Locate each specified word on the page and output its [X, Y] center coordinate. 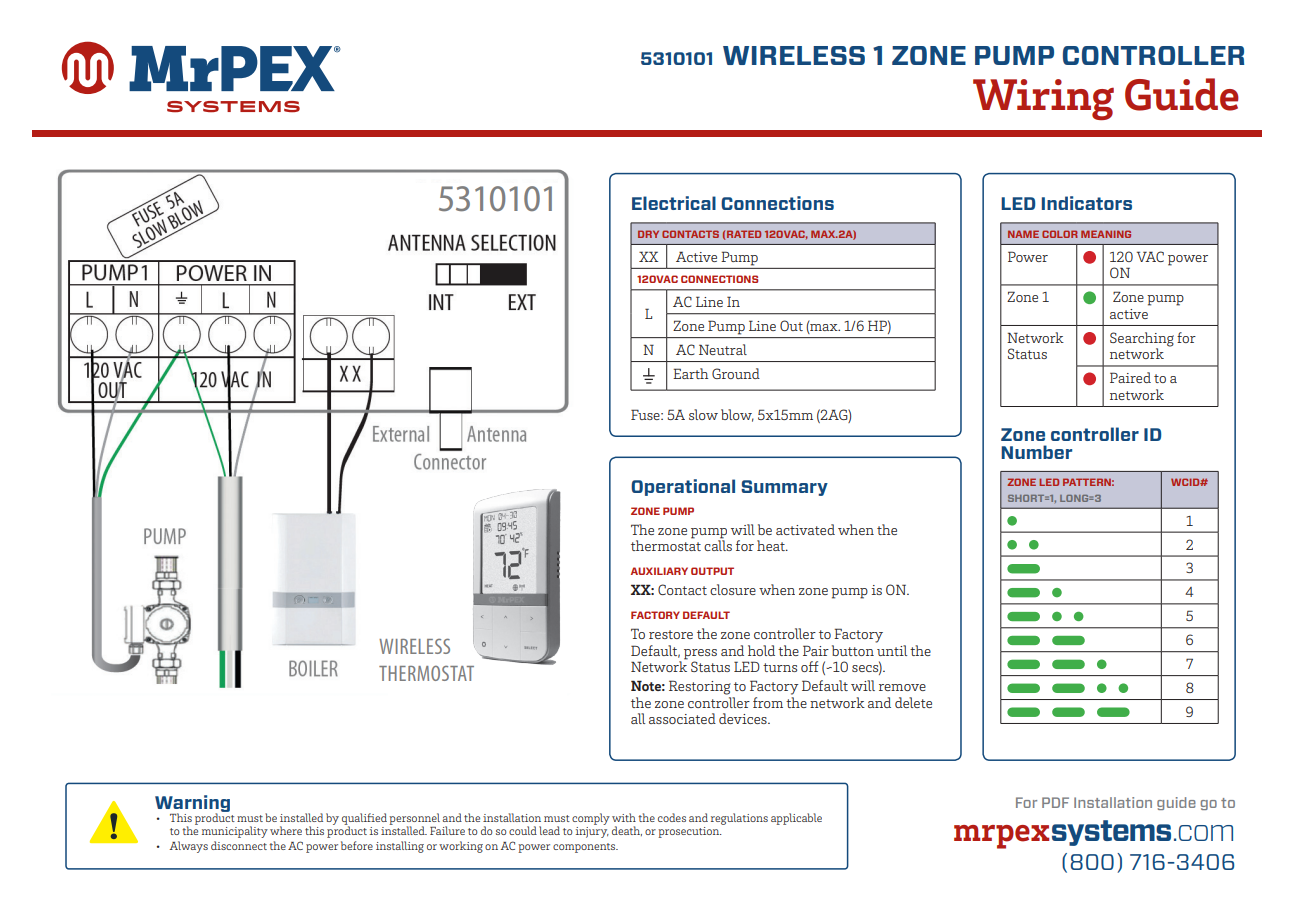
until [892, 650]
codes [672, 817]
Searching [1142, 340]
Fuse [646, 414]
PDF [1055, 802]
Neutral [723, 349]
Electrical [674, 203]
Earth [690, 373]
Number [1036, 452]
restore [671, 634]
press [700, 654]
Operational [683, 487]
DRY [648, 234]
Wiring [1043, 99]
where [286, 830]
